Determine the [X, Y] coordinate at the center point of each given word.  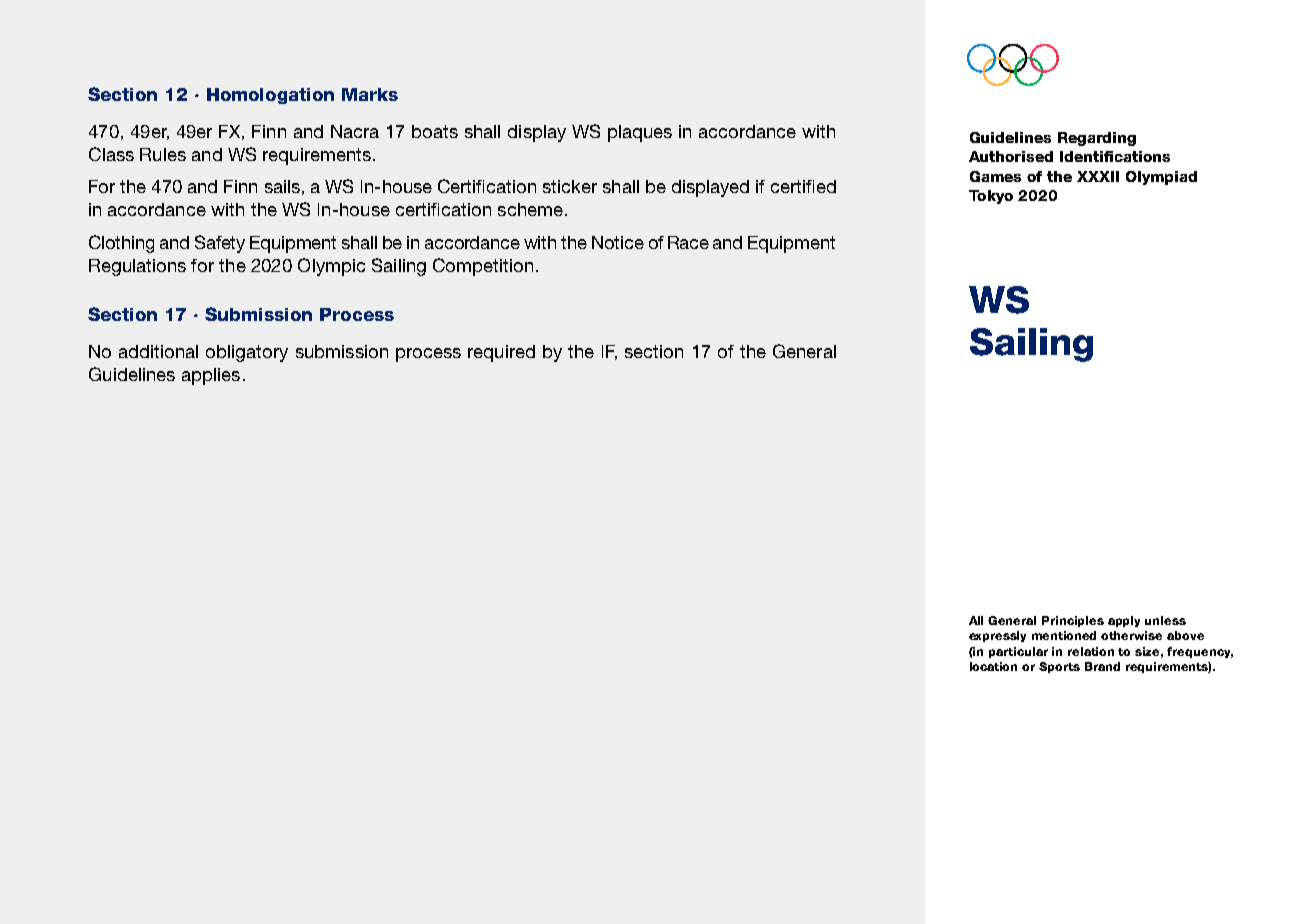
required [501, 353]
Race [688, 242]
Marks [370, 94]
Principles [1073, 621]
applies [211, 376]
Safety [220, 244]
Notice [618, 242]
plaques [640, 133]
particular [1018, 652]
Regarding [1097, 139]
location [993, 666]
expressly [997, 636]
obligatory [247, 353]
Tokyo [991, 197]
